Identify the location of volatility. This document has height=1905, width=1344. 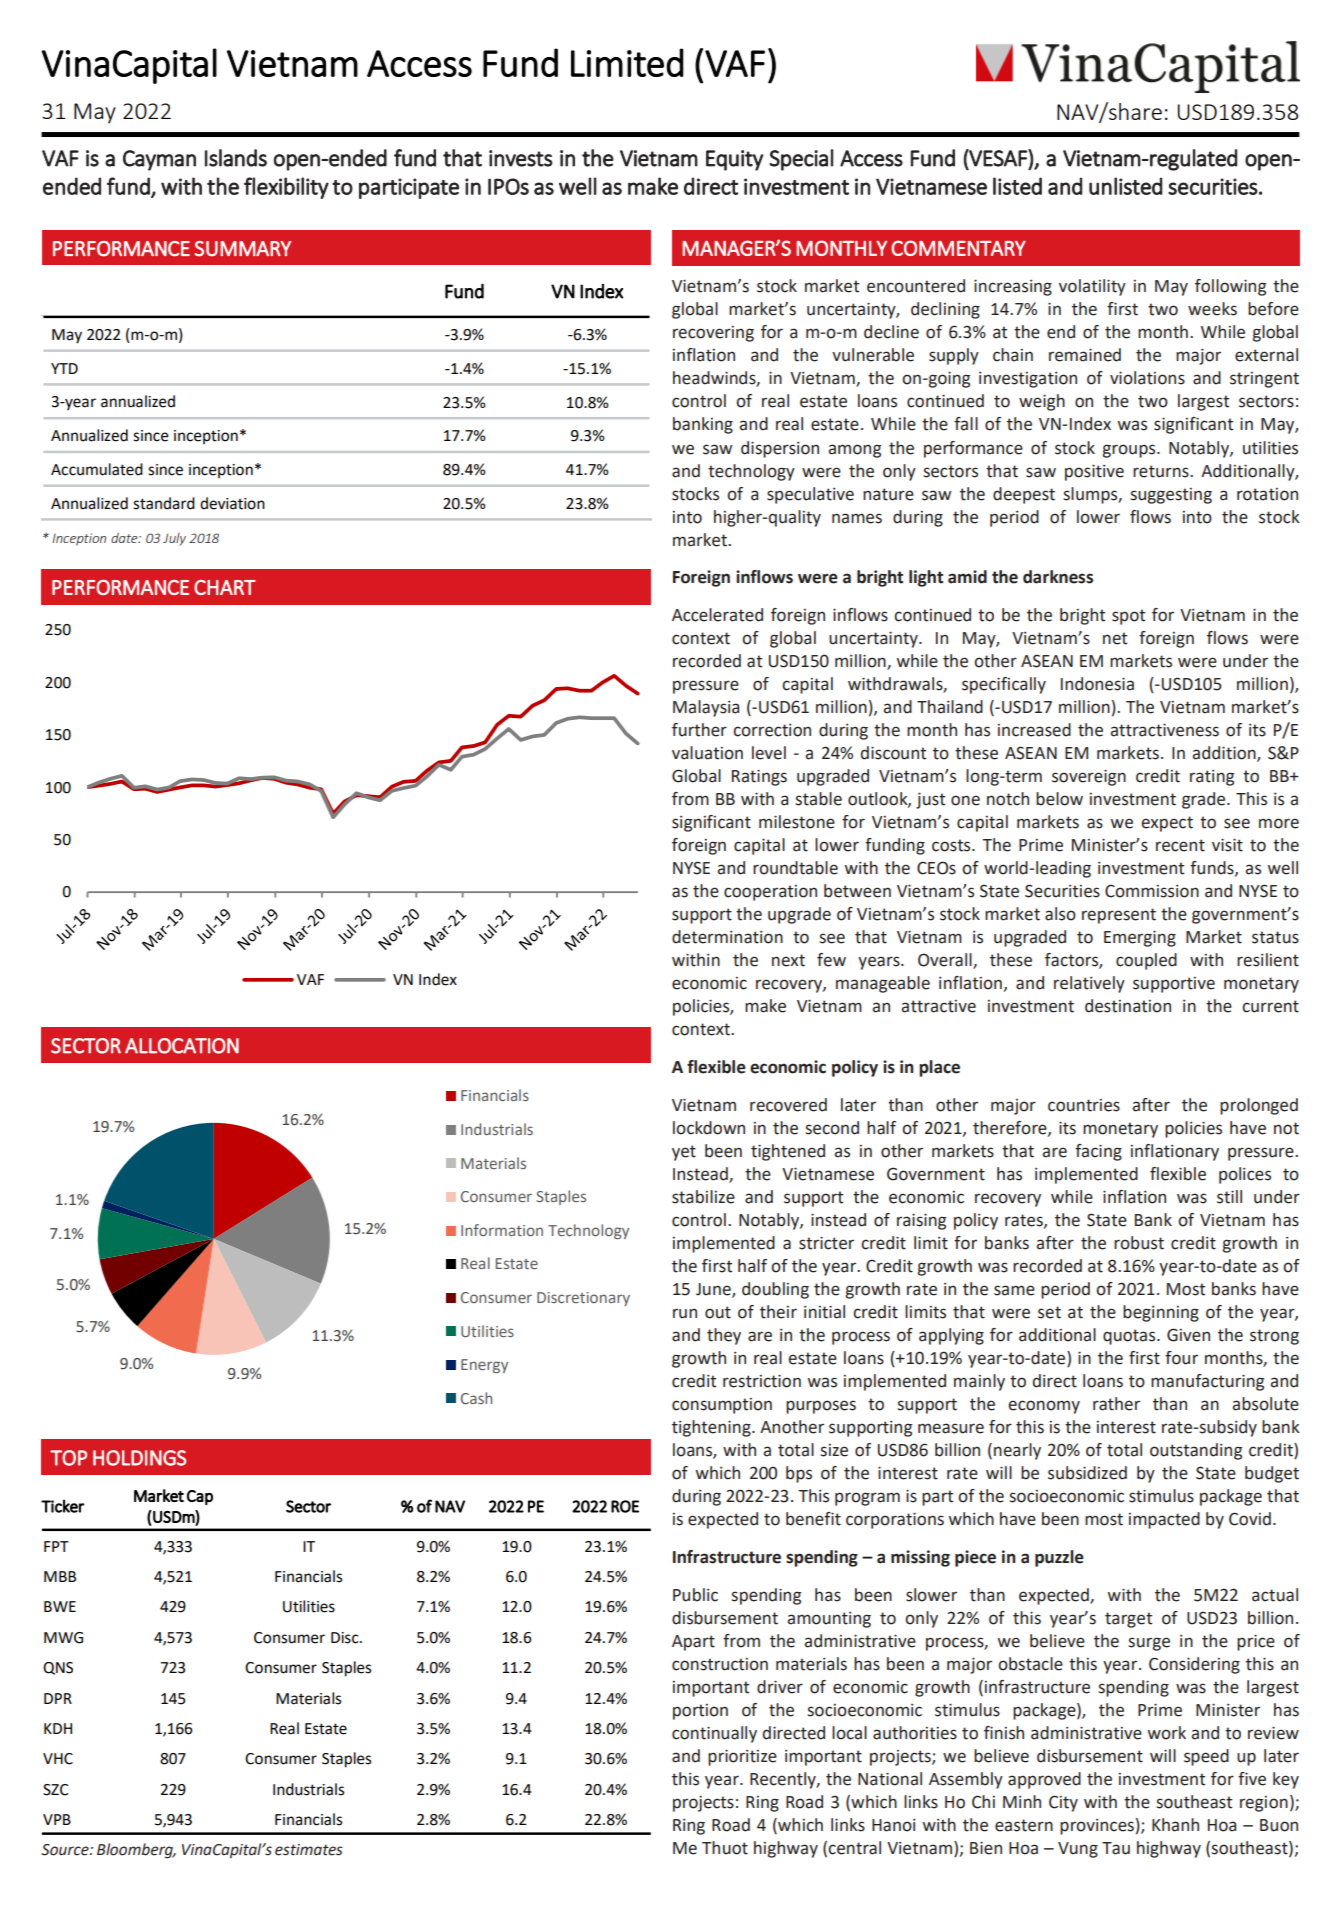
(1092, 287).
